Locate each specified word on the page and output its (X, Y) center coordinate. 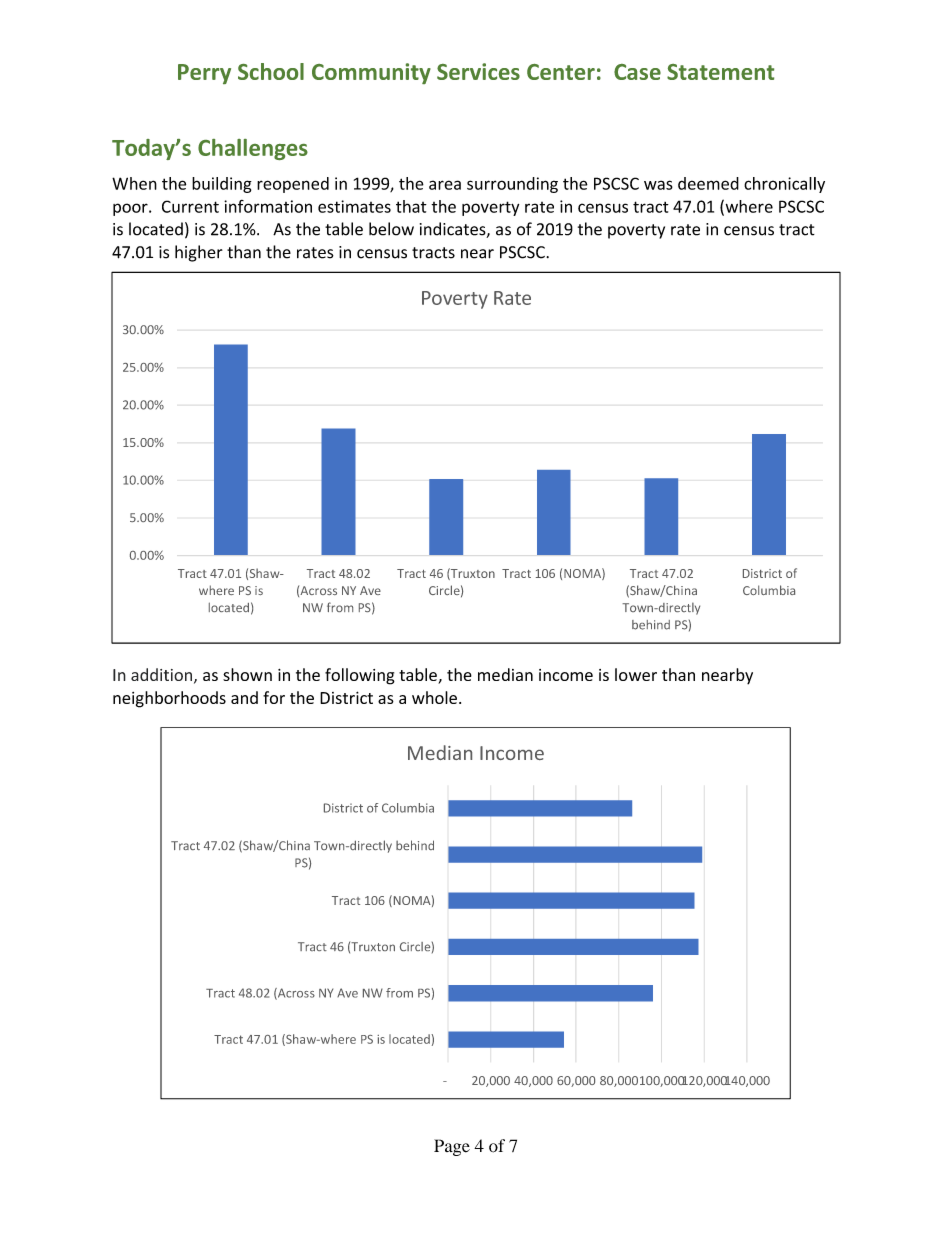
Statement (720, 72)
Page (452, 1147)
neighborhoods (169, 699)
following (360, 676)
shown (247, 674)
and (244, 697)
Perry (204, 74)
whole (434, 697)
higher (199, 253)
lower (636, 674)
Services (478, 71)
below (391, 229)
